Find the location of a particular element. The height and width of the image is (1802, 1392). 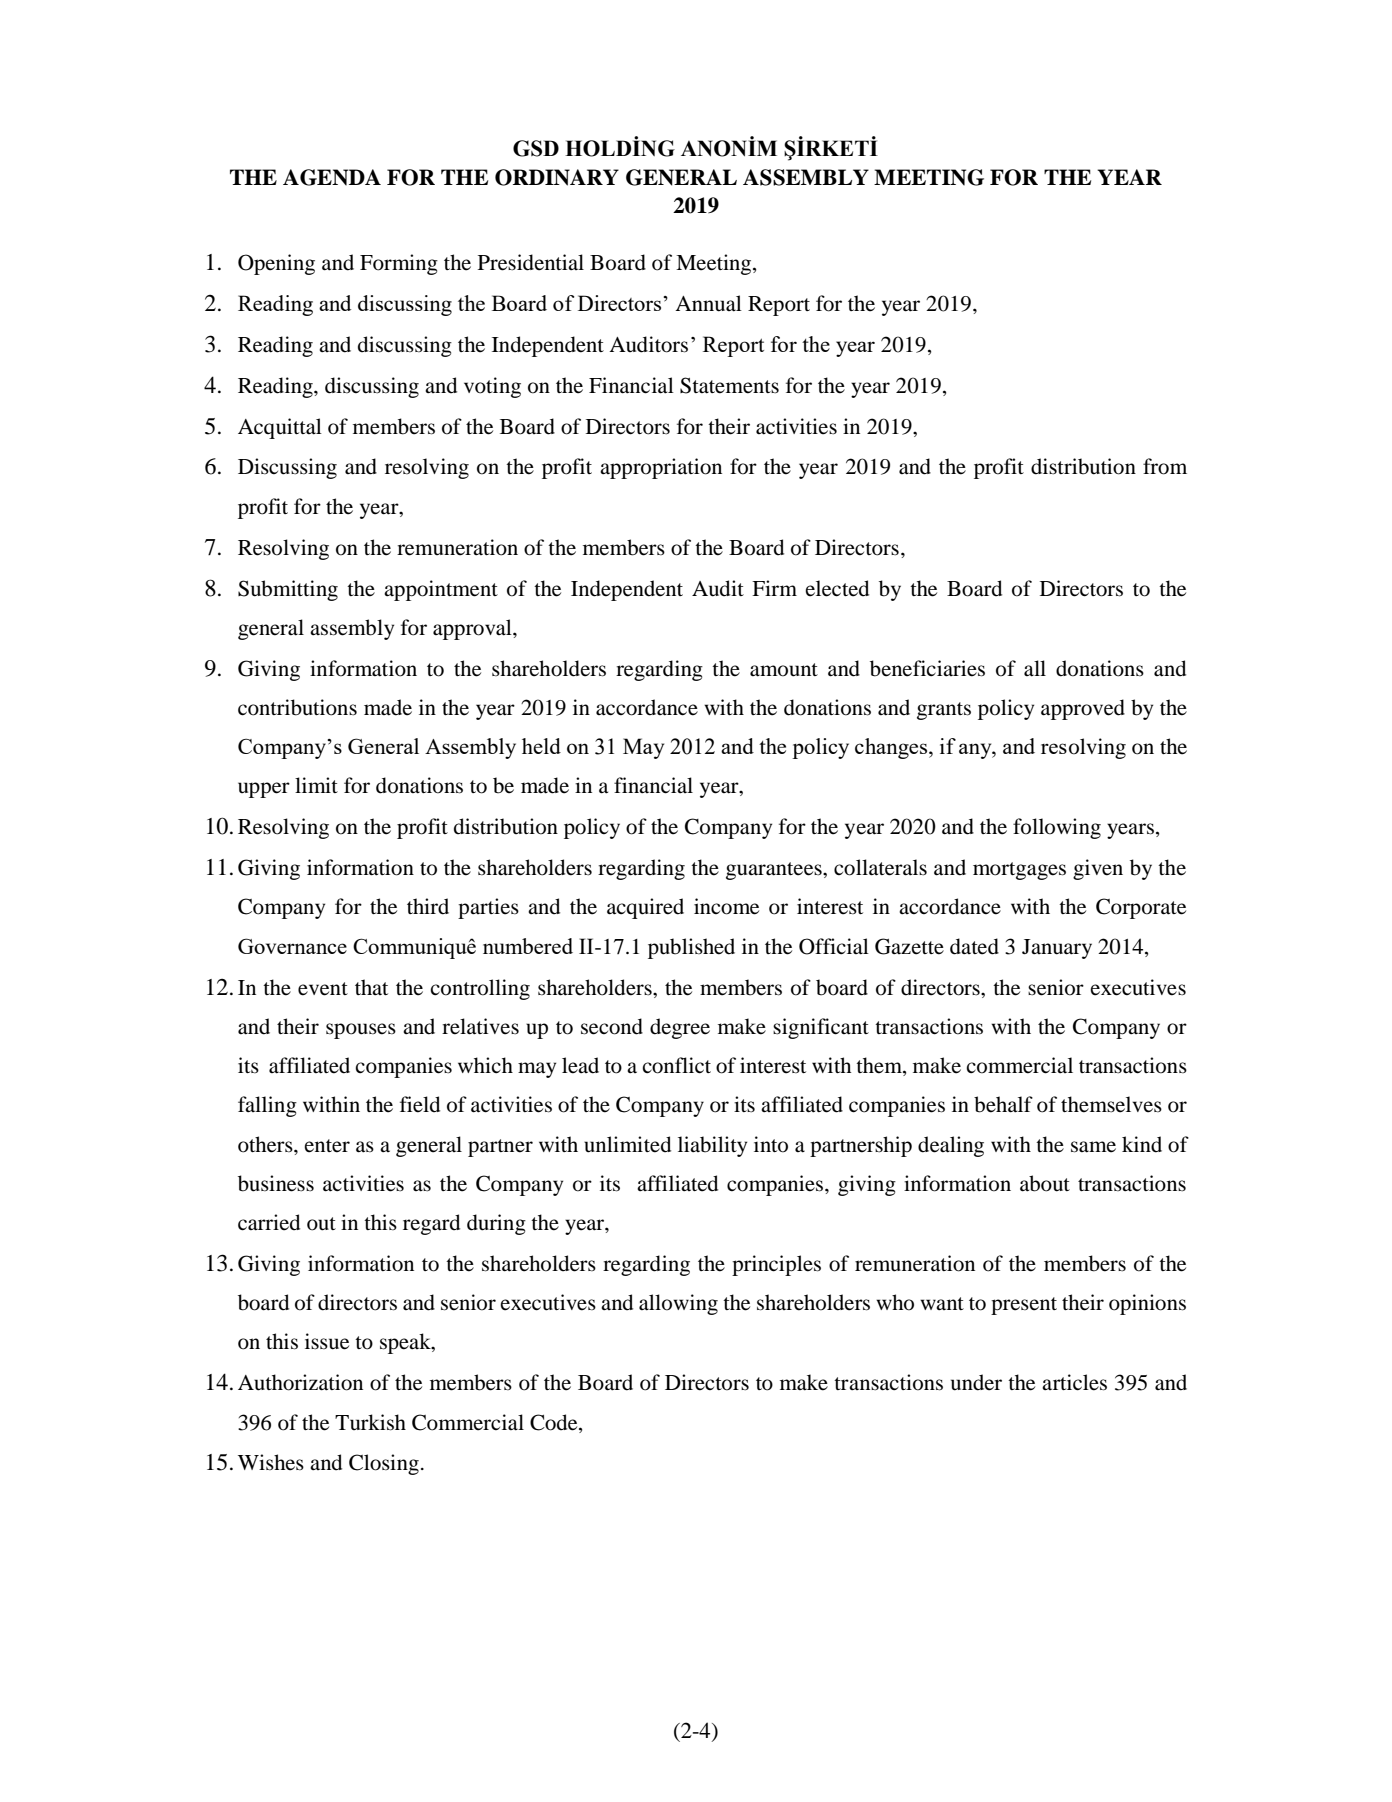

Annual is located at coordinates (708, 303).
